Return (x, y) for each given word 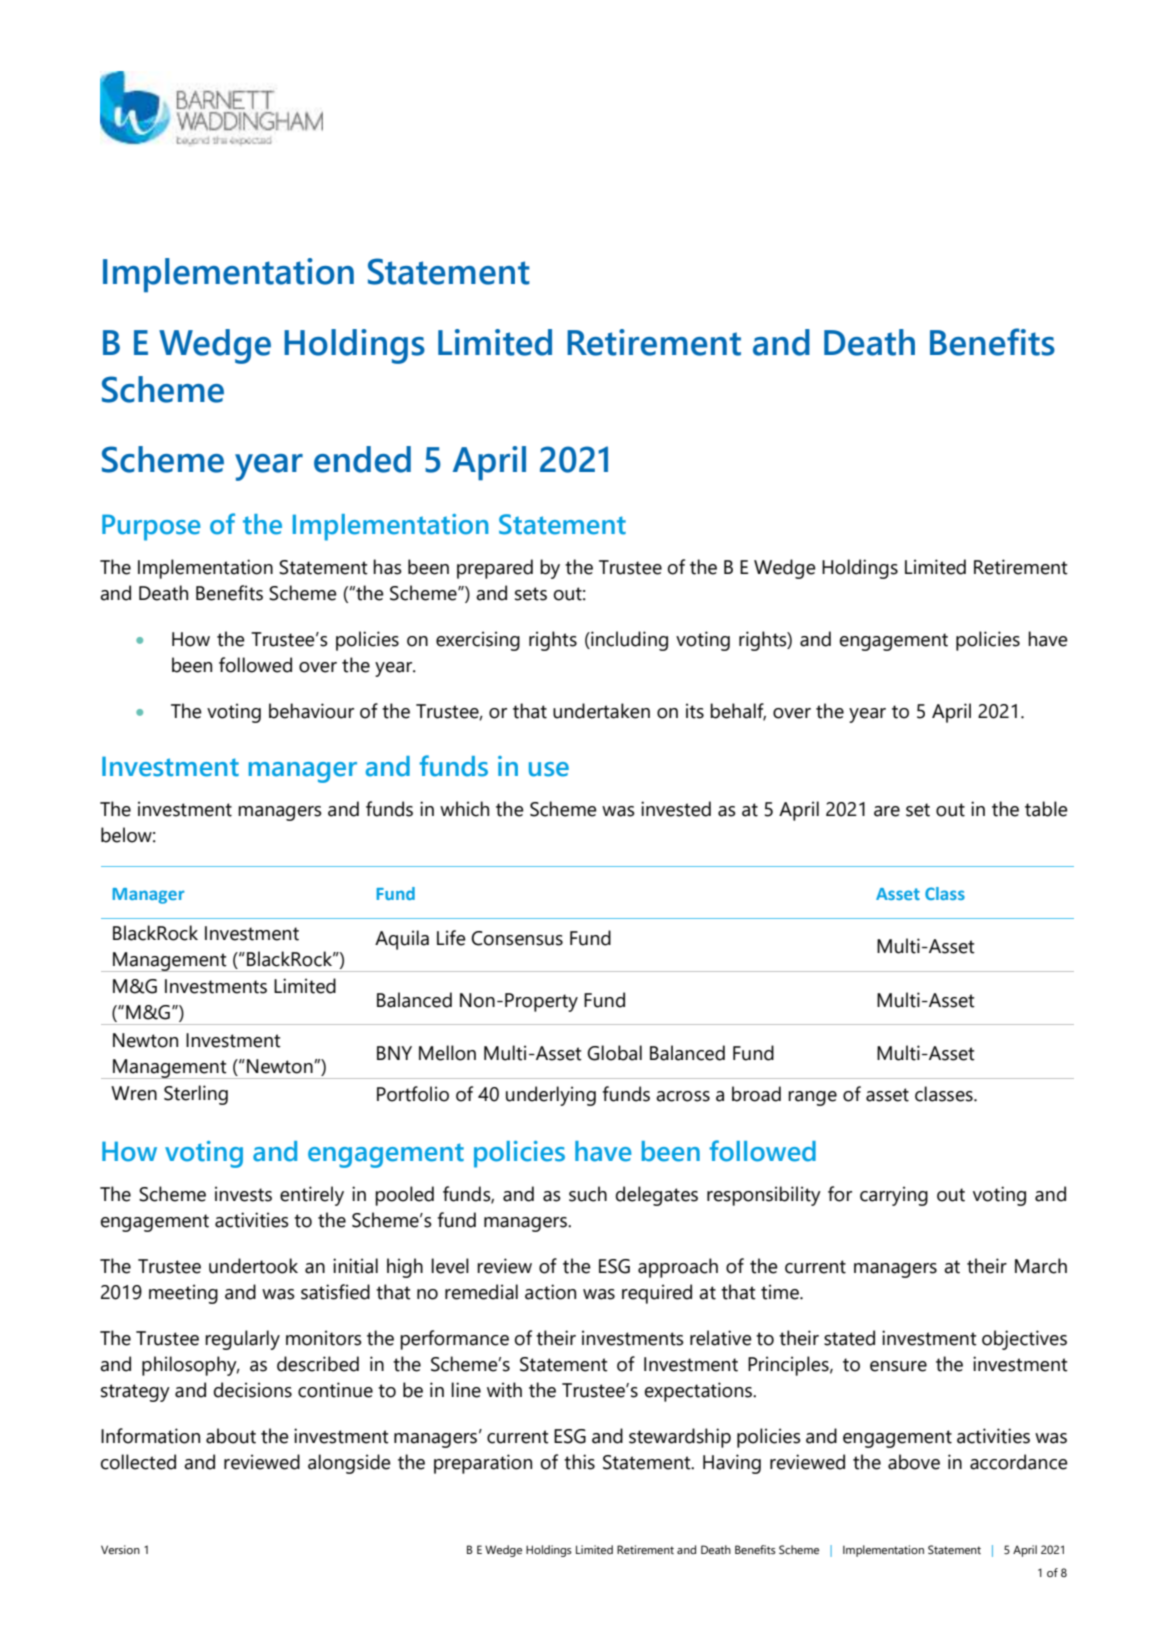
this (579, 1462)
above (914, 1462)
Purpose (151, 527)
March (1041, 1266)
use (549, 769)
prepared (495, 569)
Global (614, 1053)
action (550, 1292)
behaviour (311, 711)
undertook (253, 1266)
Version (120, 1549)
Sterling (196, 1095)
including (628, 641)
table (1046, 809)
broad (756, 1094)
